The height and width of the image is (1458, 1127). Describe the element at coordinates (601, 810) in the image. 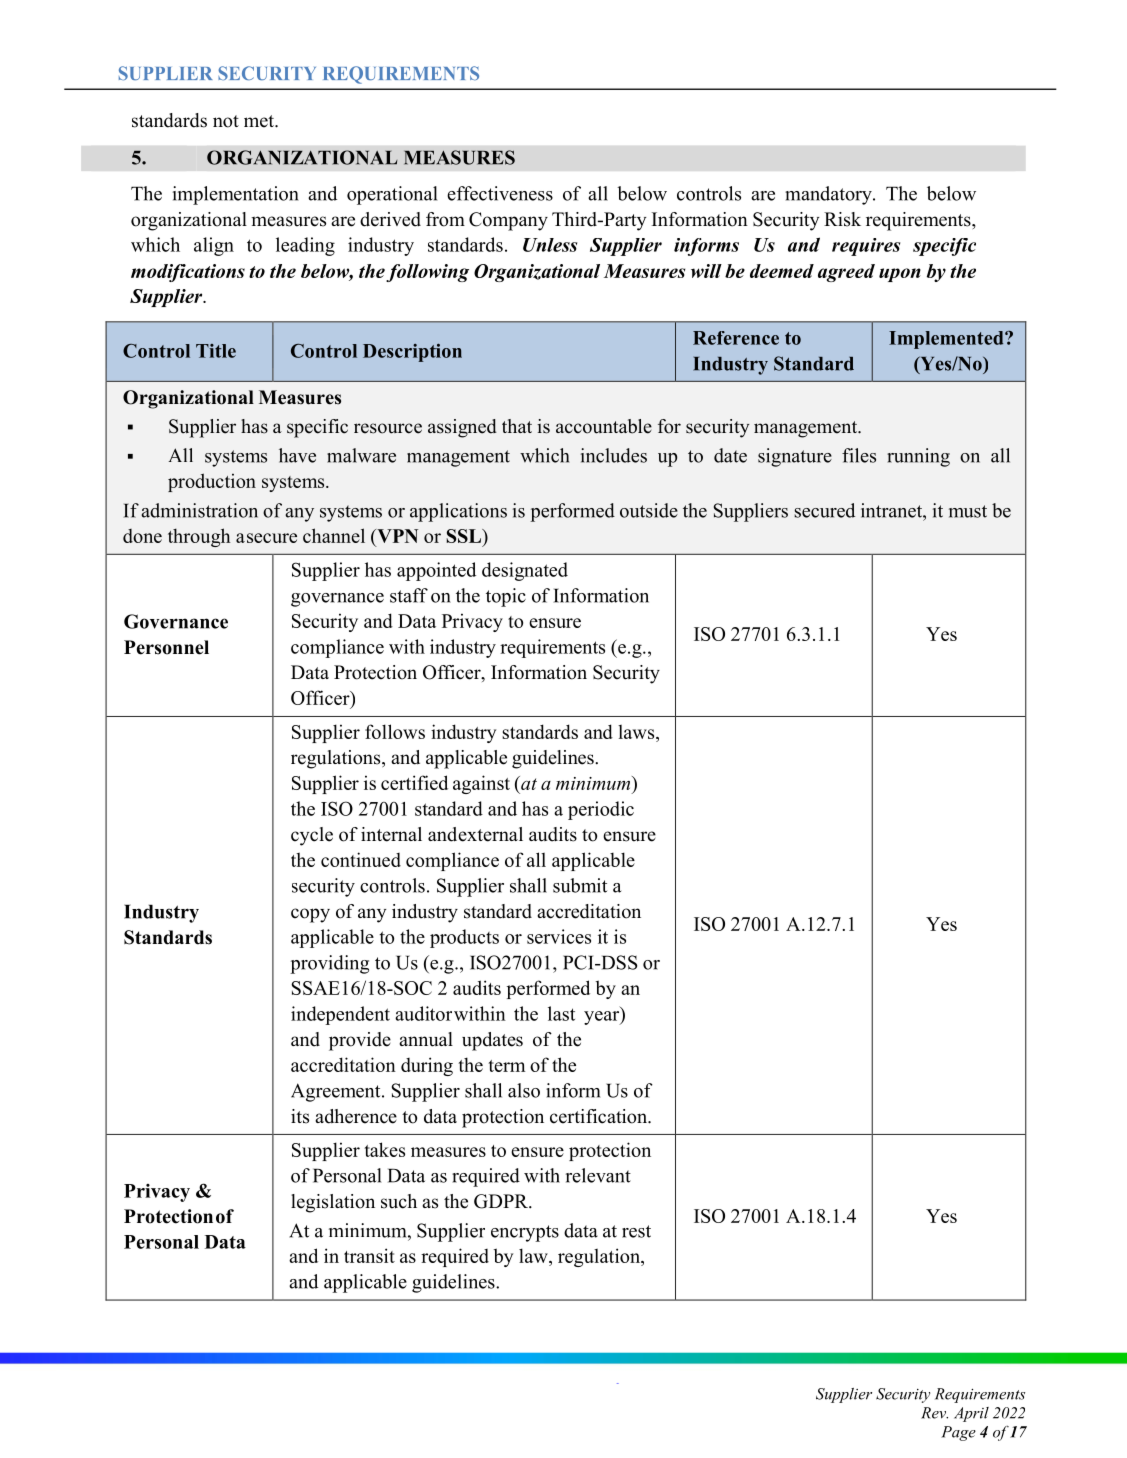

I see `periodic` at that location.
